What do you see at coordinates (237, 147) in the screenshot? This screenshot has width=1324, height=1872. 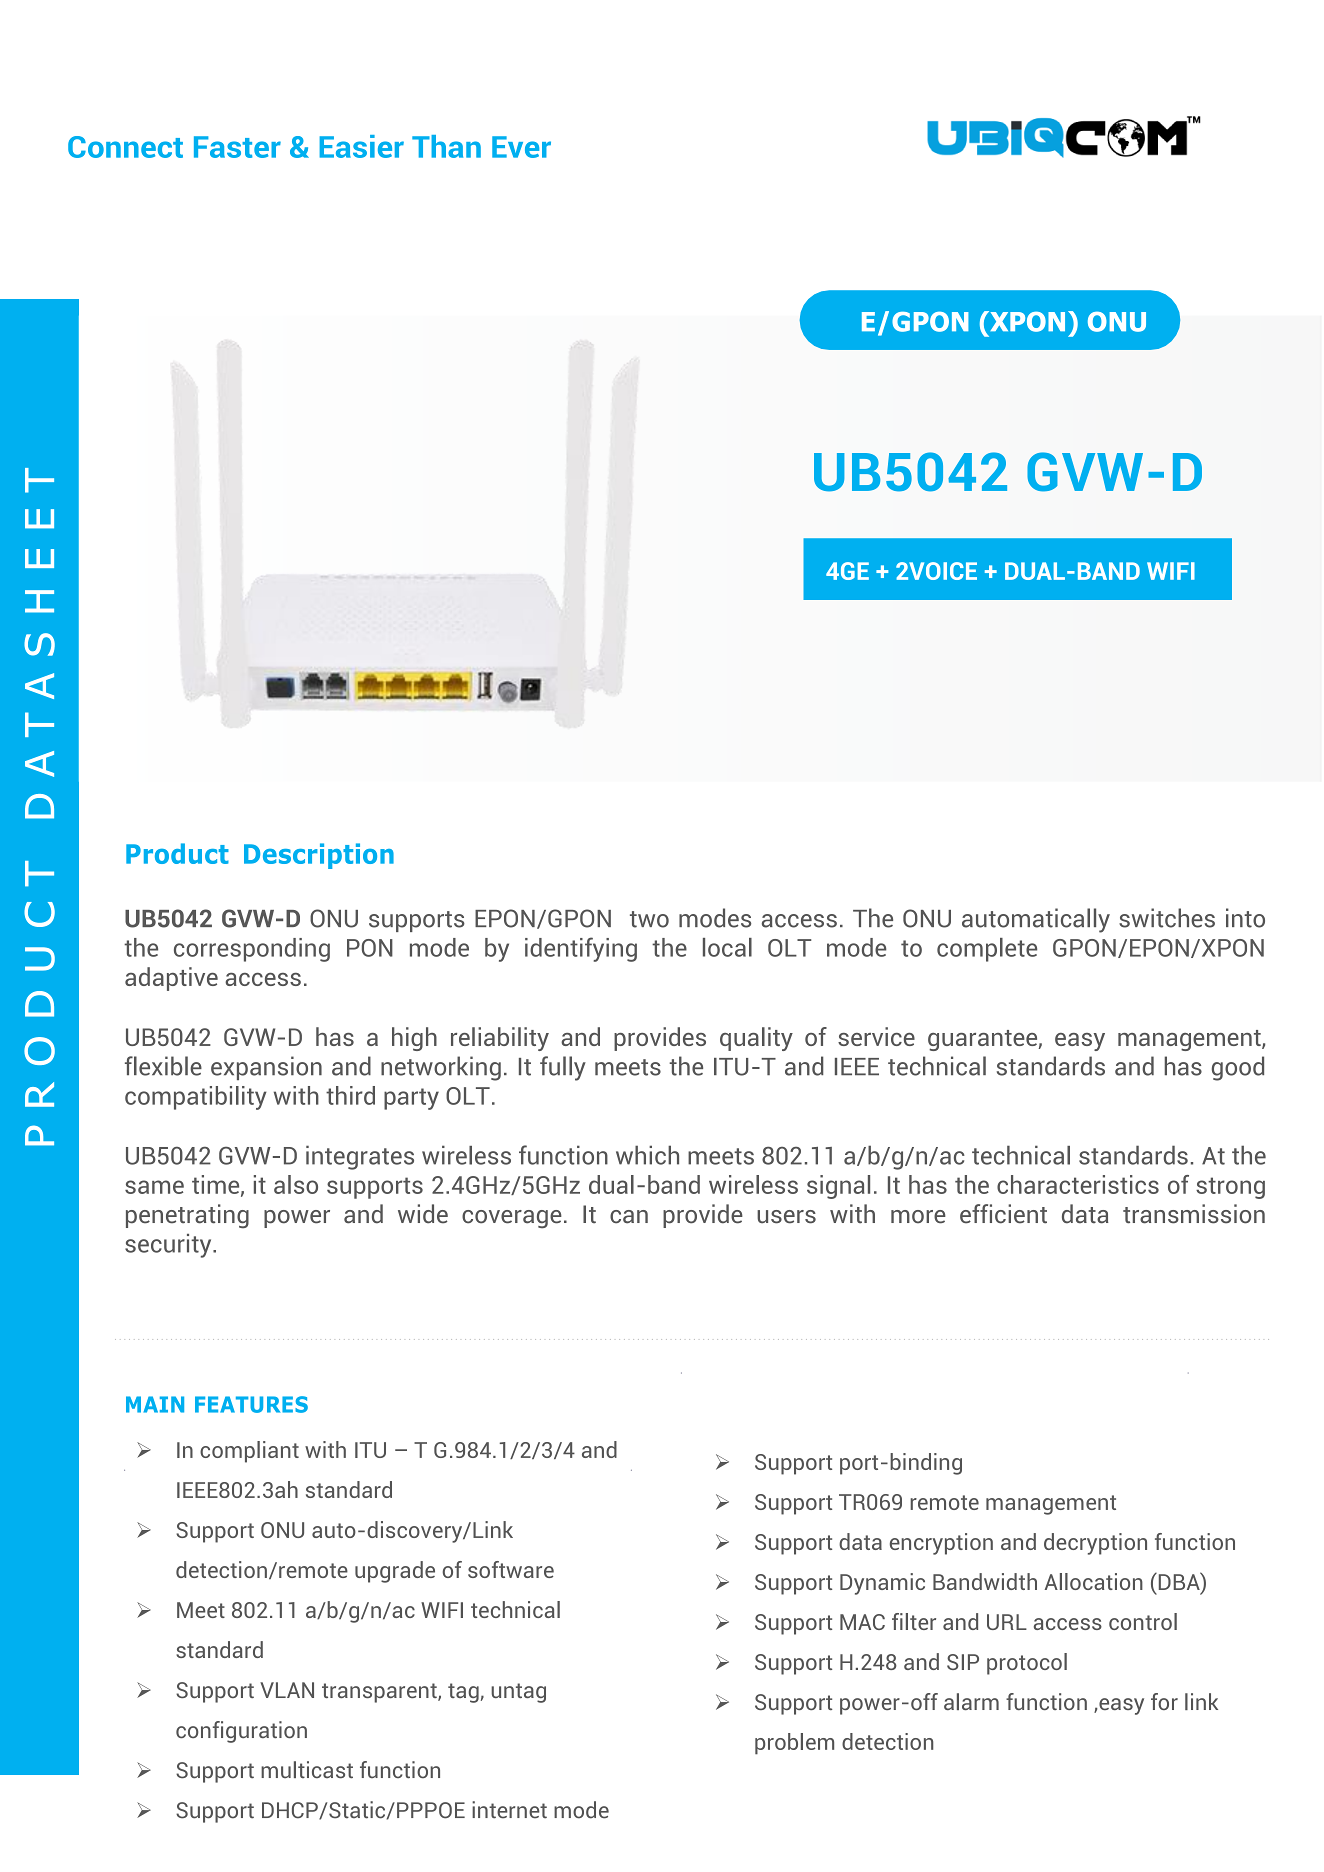 I see `Faster` at bounding box center [237, 147].
